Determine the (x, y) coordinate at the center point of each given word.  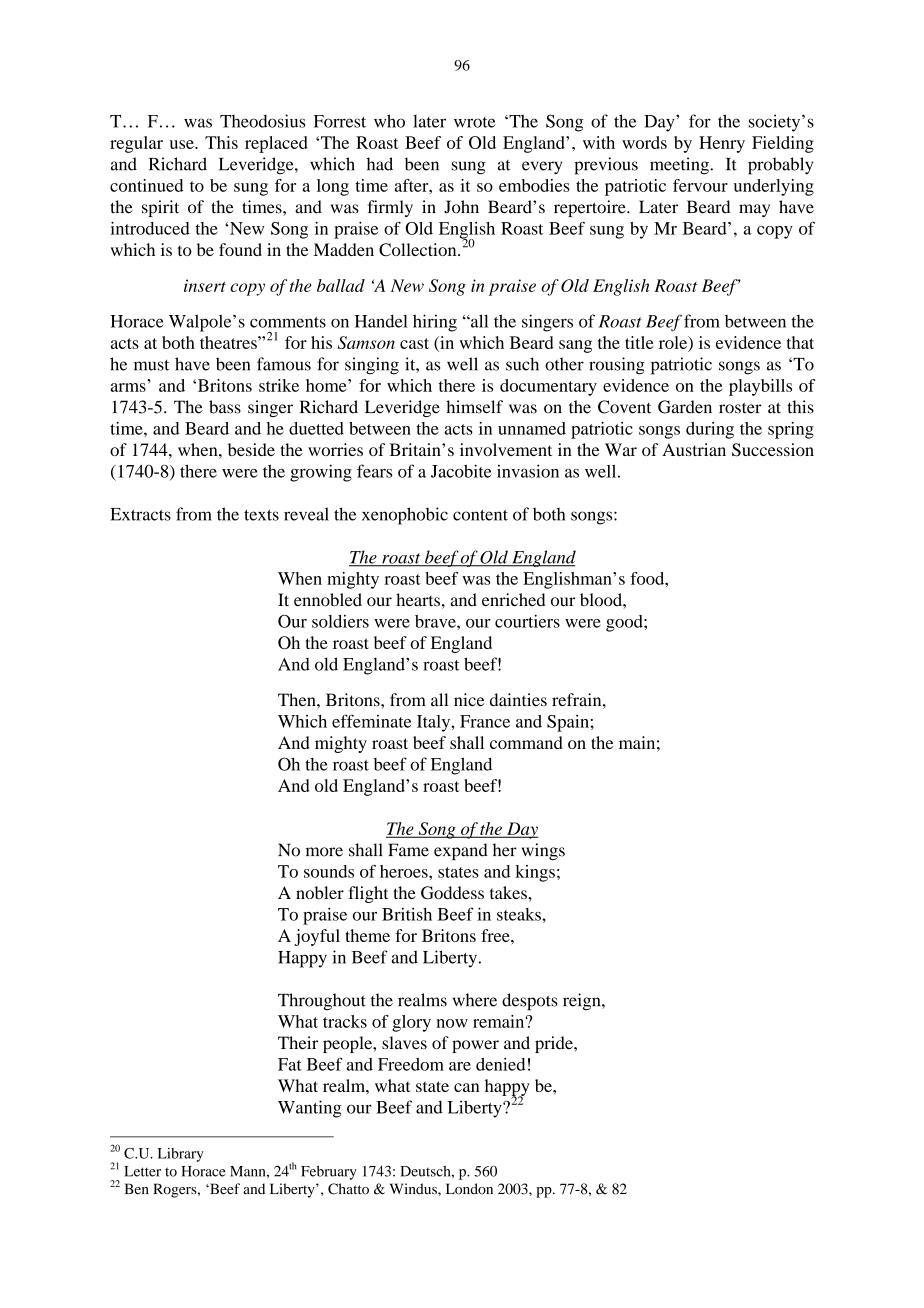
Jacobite (461, 471)
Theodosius (263, 121)
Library (181, 1155)
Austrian (694, 449)
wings (543, 851)
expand (461, 851)
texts (261, 515)
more (324, 852)
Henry (722, 144)
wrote (475, 122)
